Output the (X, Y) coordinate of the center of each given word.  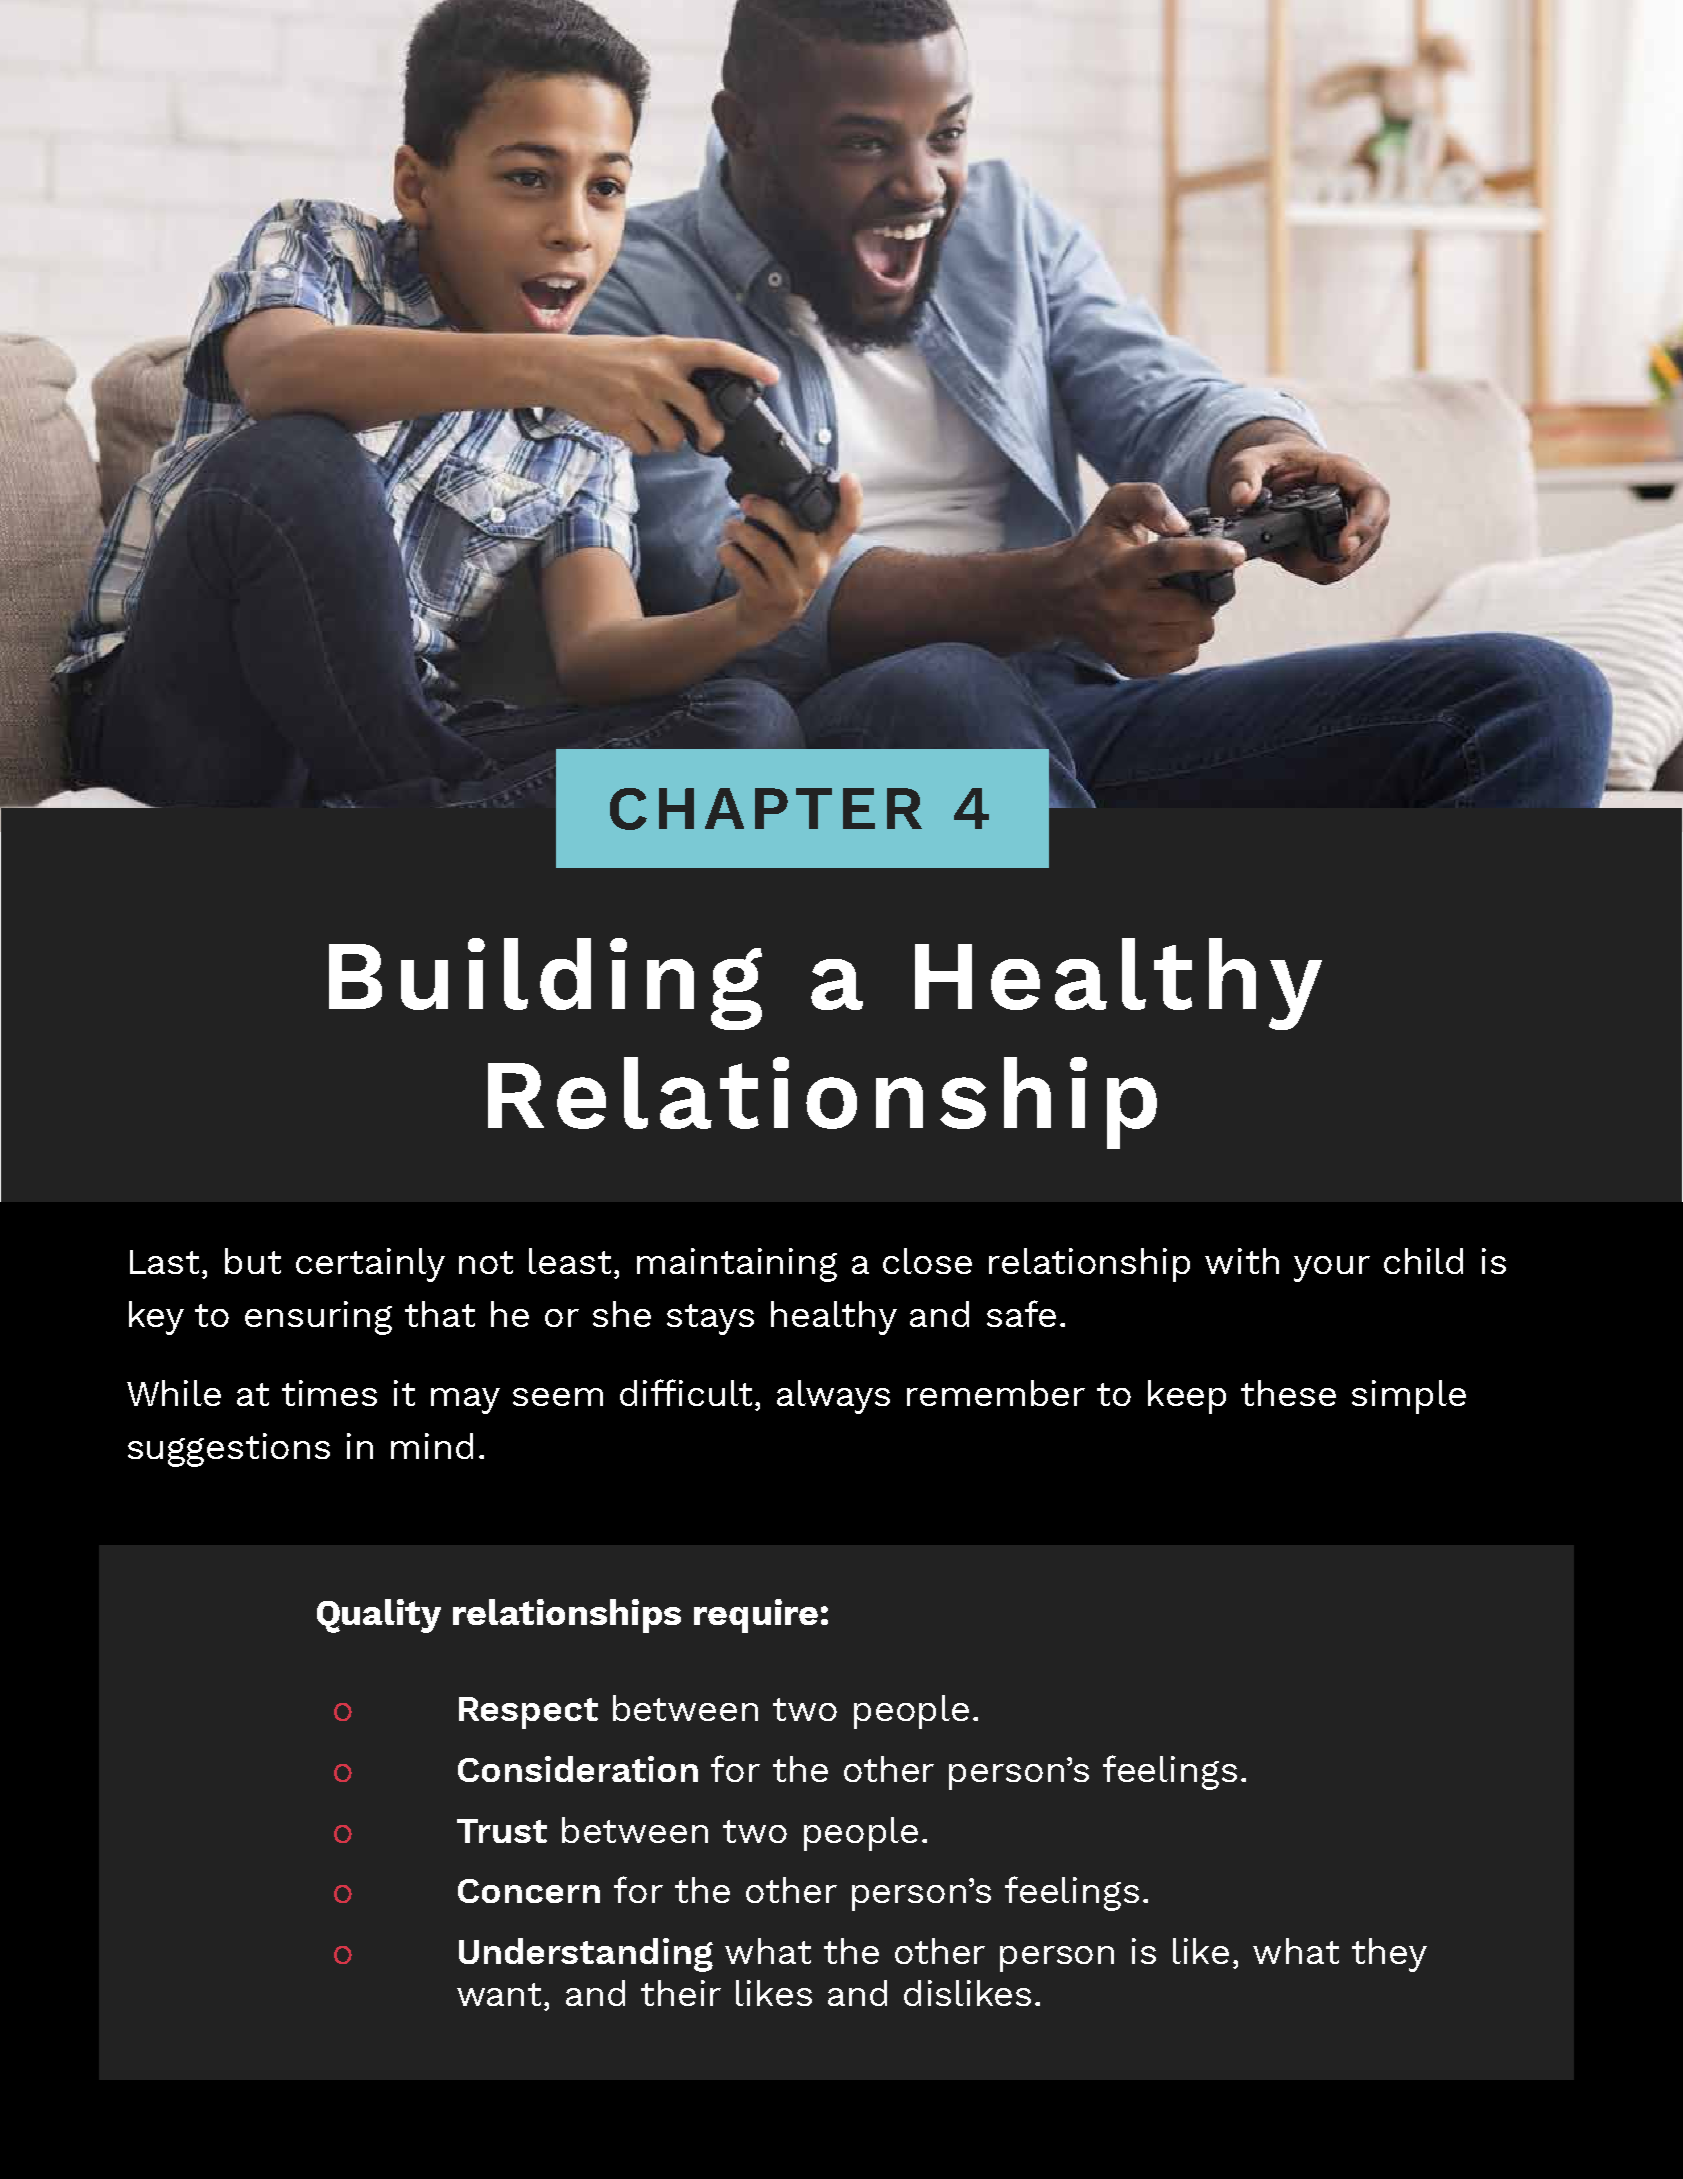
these (1288, 1393)
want (501, 1994)
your (1332, 1269)
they (1389, 1955)
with (1242, 1261)
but (253, 1261)
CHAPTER (766, 809)
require (756, 1616)
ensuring (318, 1318)
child (1423, 1261)
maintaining (737, 1265)
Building (545, 984)
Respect (528, 1713)
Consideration (578, 1769)
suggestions (229, 1450)
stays (710, 1319)
